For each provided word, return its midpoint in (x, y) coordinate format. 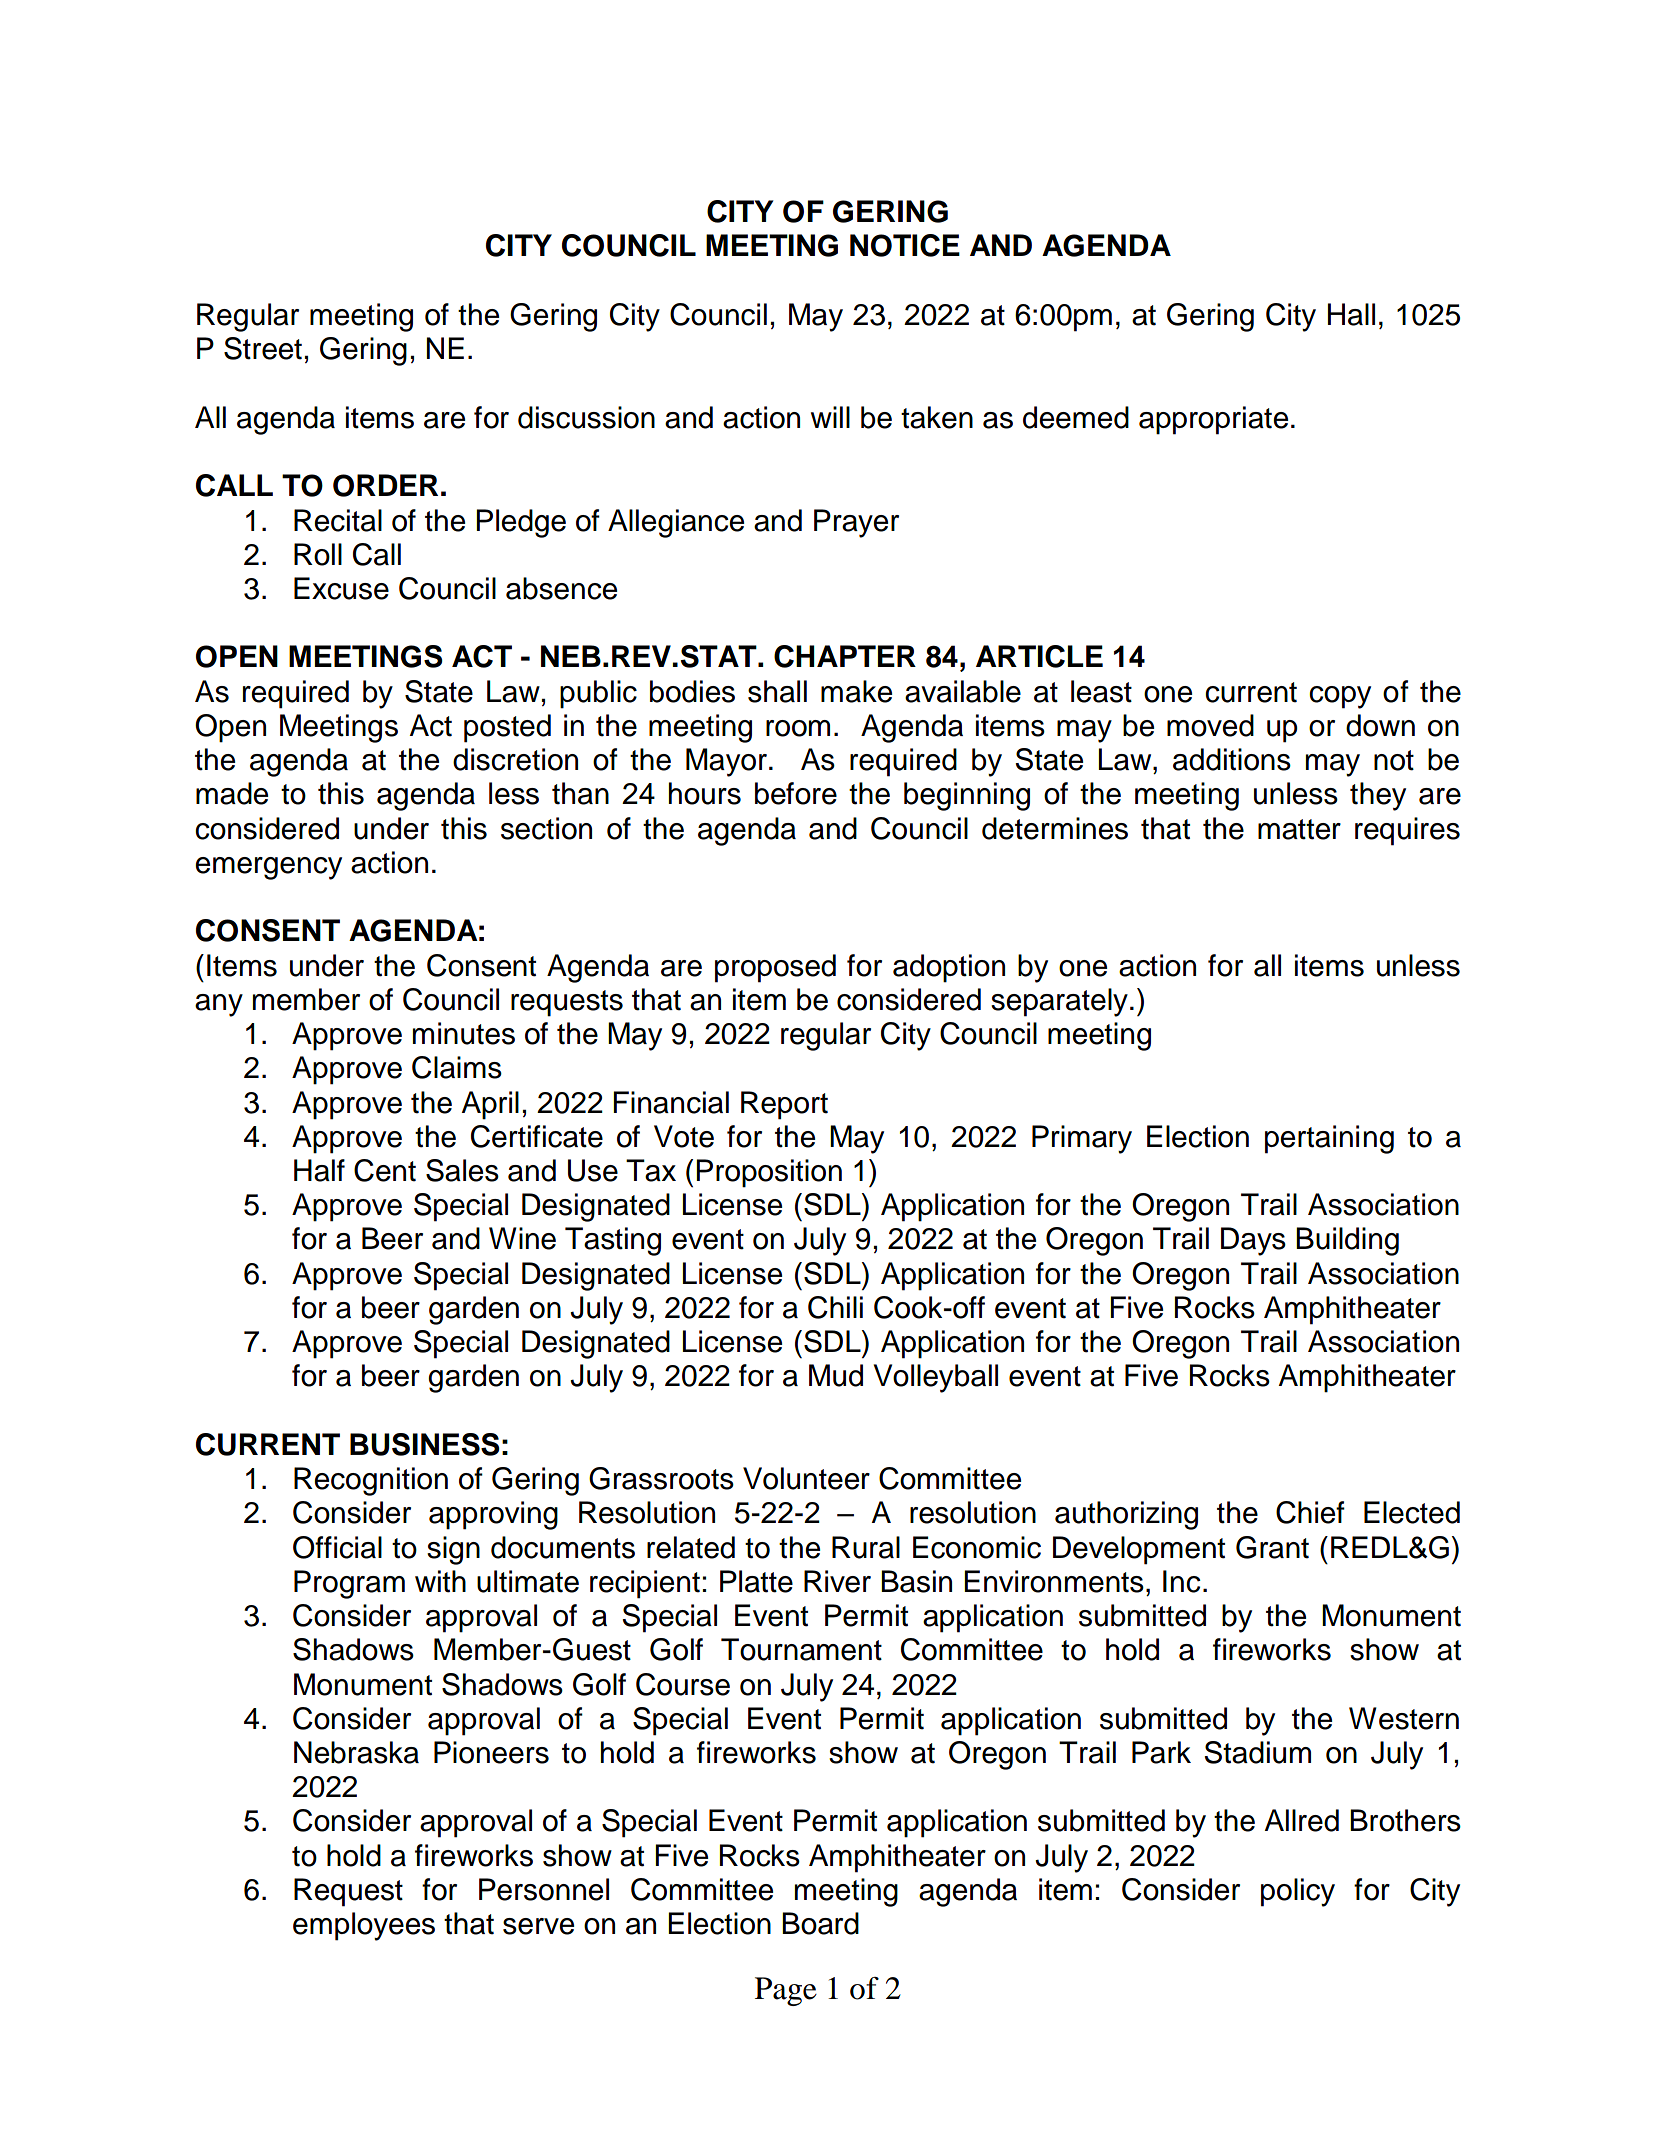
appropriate (1213, 420)
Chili (835, 1307)
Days (1253, 1241)
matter (1299, 829)
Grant (1272, 1547)
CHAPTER (845, 656)
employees (364, 1926)
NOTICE (905, 245)
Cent (385, 1170)
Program (349, 1584)
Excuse (341, 588)
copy (1340, 697)
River (837, 1581)
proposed (775, 968)
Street (263, 348)
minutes (464, 1033)
